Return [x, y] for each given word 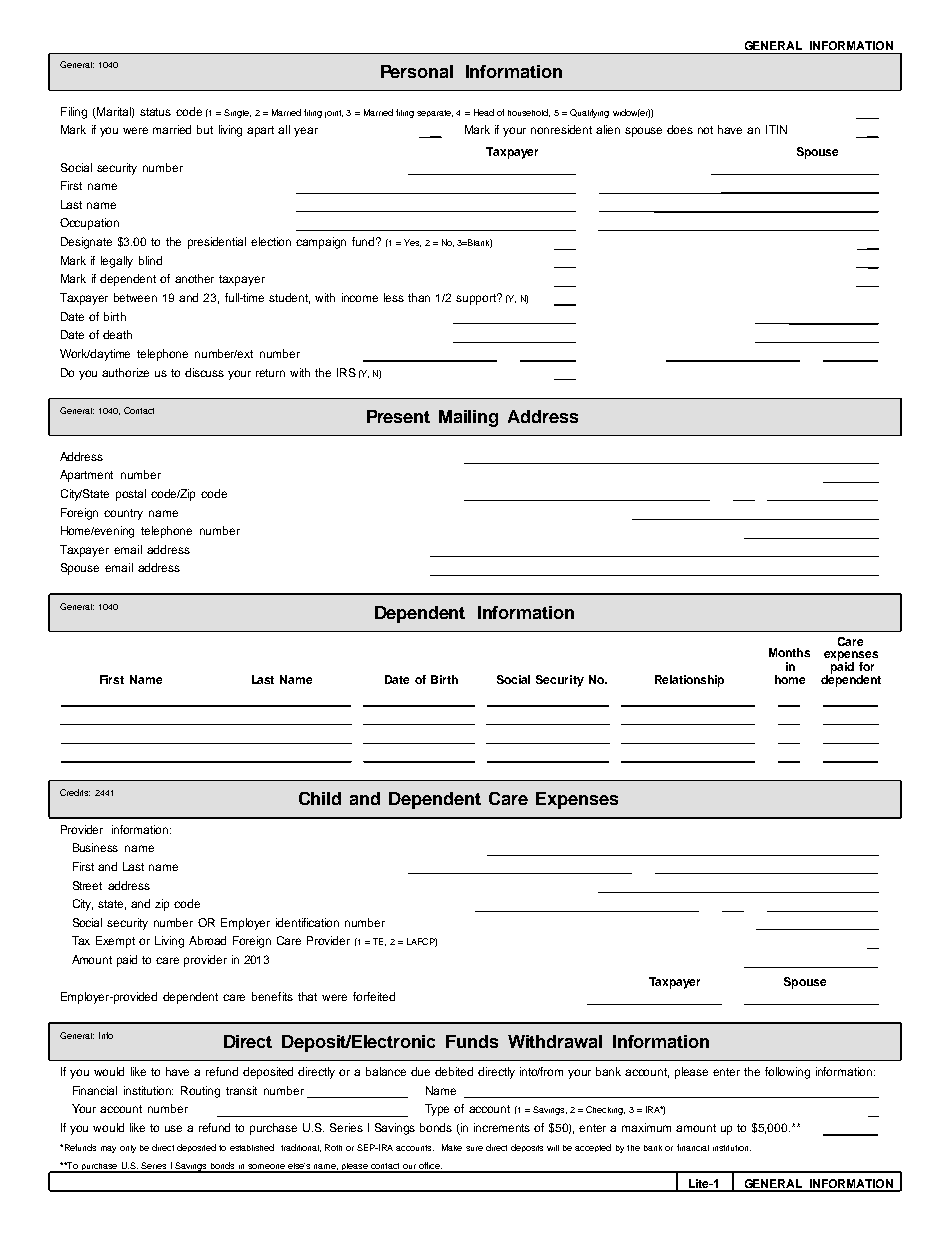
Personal [417, 71]
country [123, 514]
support [477, 299]
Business [95, 847]
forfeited [374, 996]
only [128, 1149]
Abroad [207, 940]
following [787, 1073]
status [155, 112]
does [680, 129]
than [419, 297]
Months [789, 652]
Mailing [468, 418]
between [135, 297]
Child [320, 798]
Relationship [689, 681]
